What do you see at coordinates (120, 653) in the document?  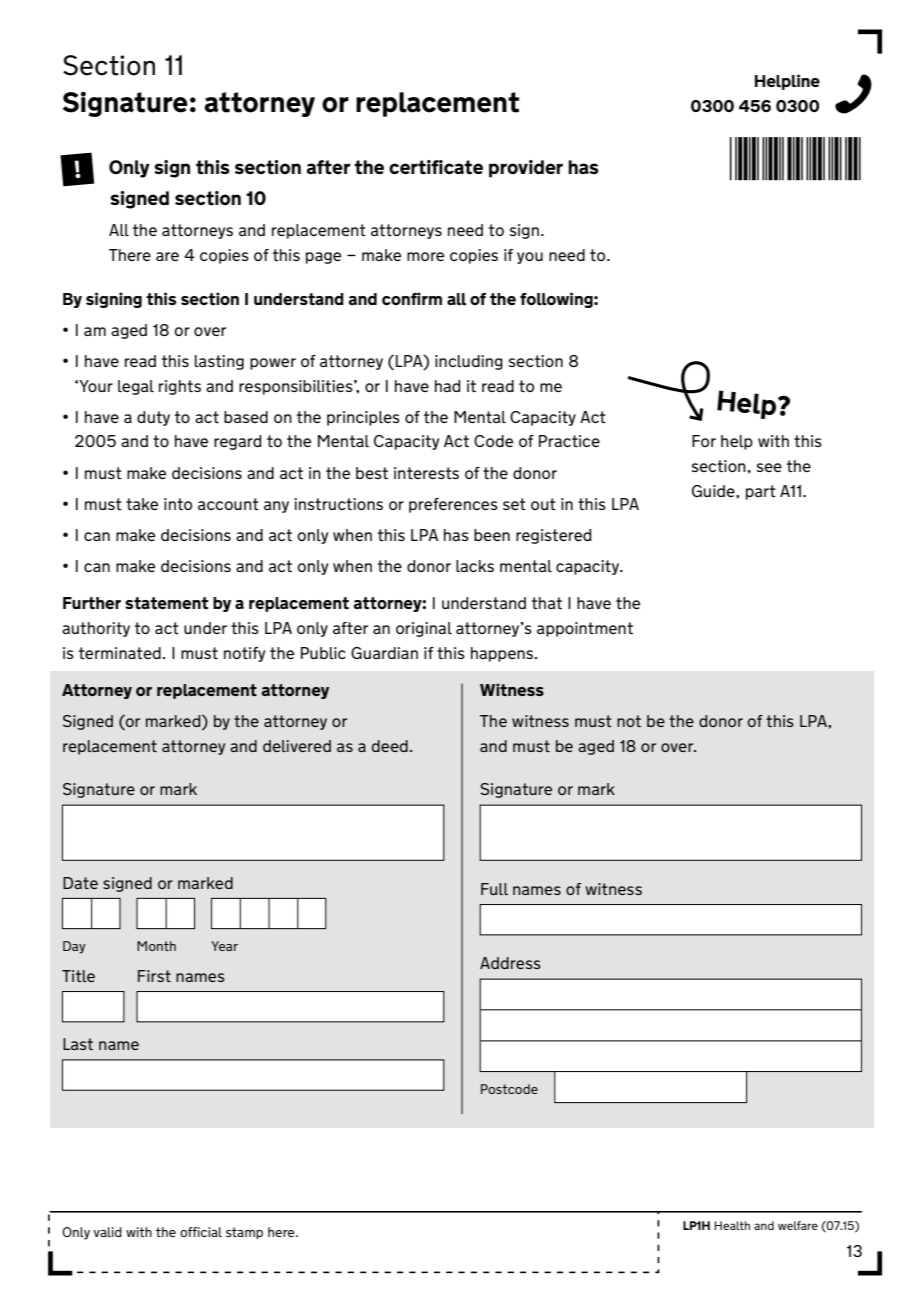 I see `terminated` at bounding box center [120, 653].
